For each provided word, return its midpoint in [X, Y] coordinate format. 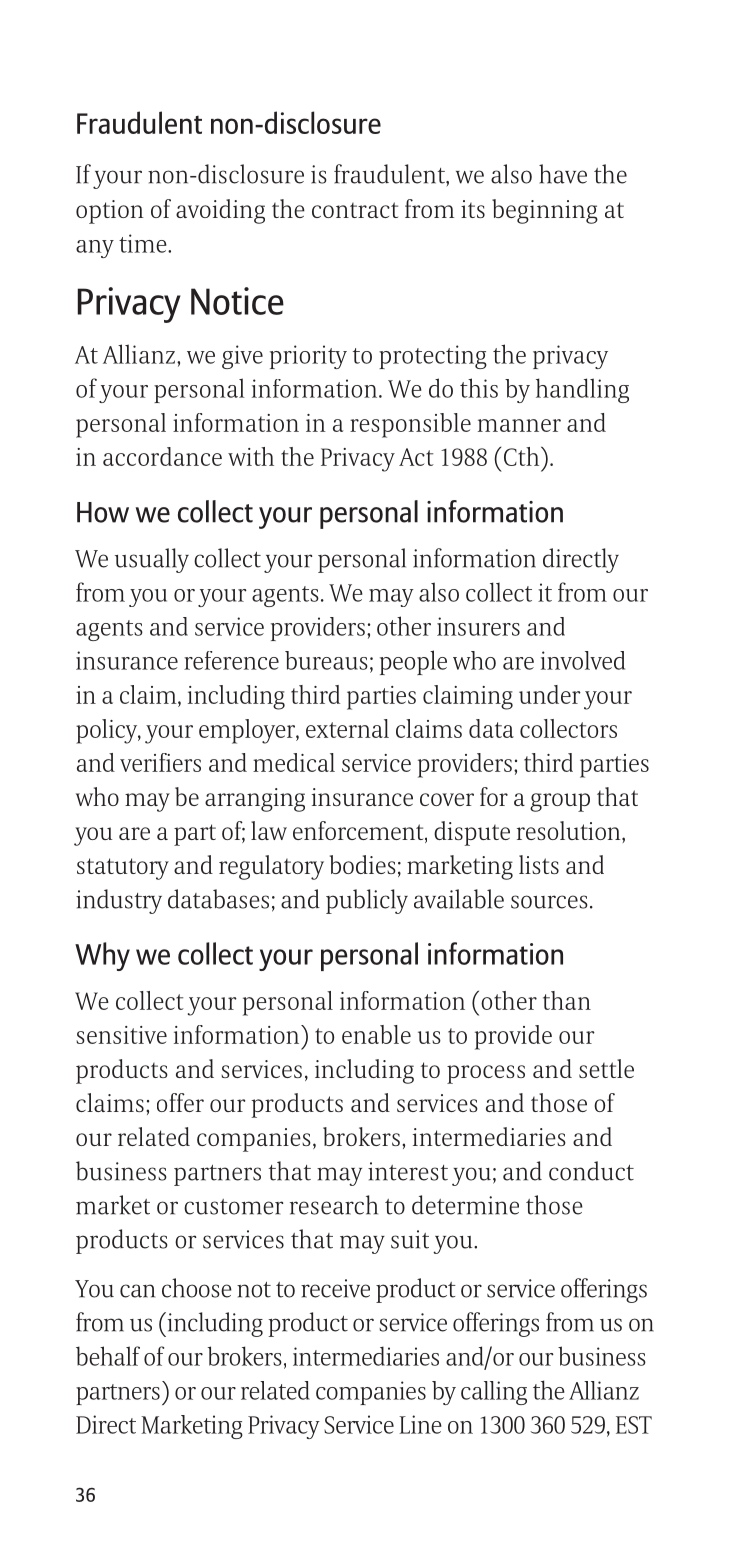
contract [355, 210]
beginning [545, 211]
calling [494, 1393]
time [144, 243]
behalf [108, 1356]
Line [420, 1424]
